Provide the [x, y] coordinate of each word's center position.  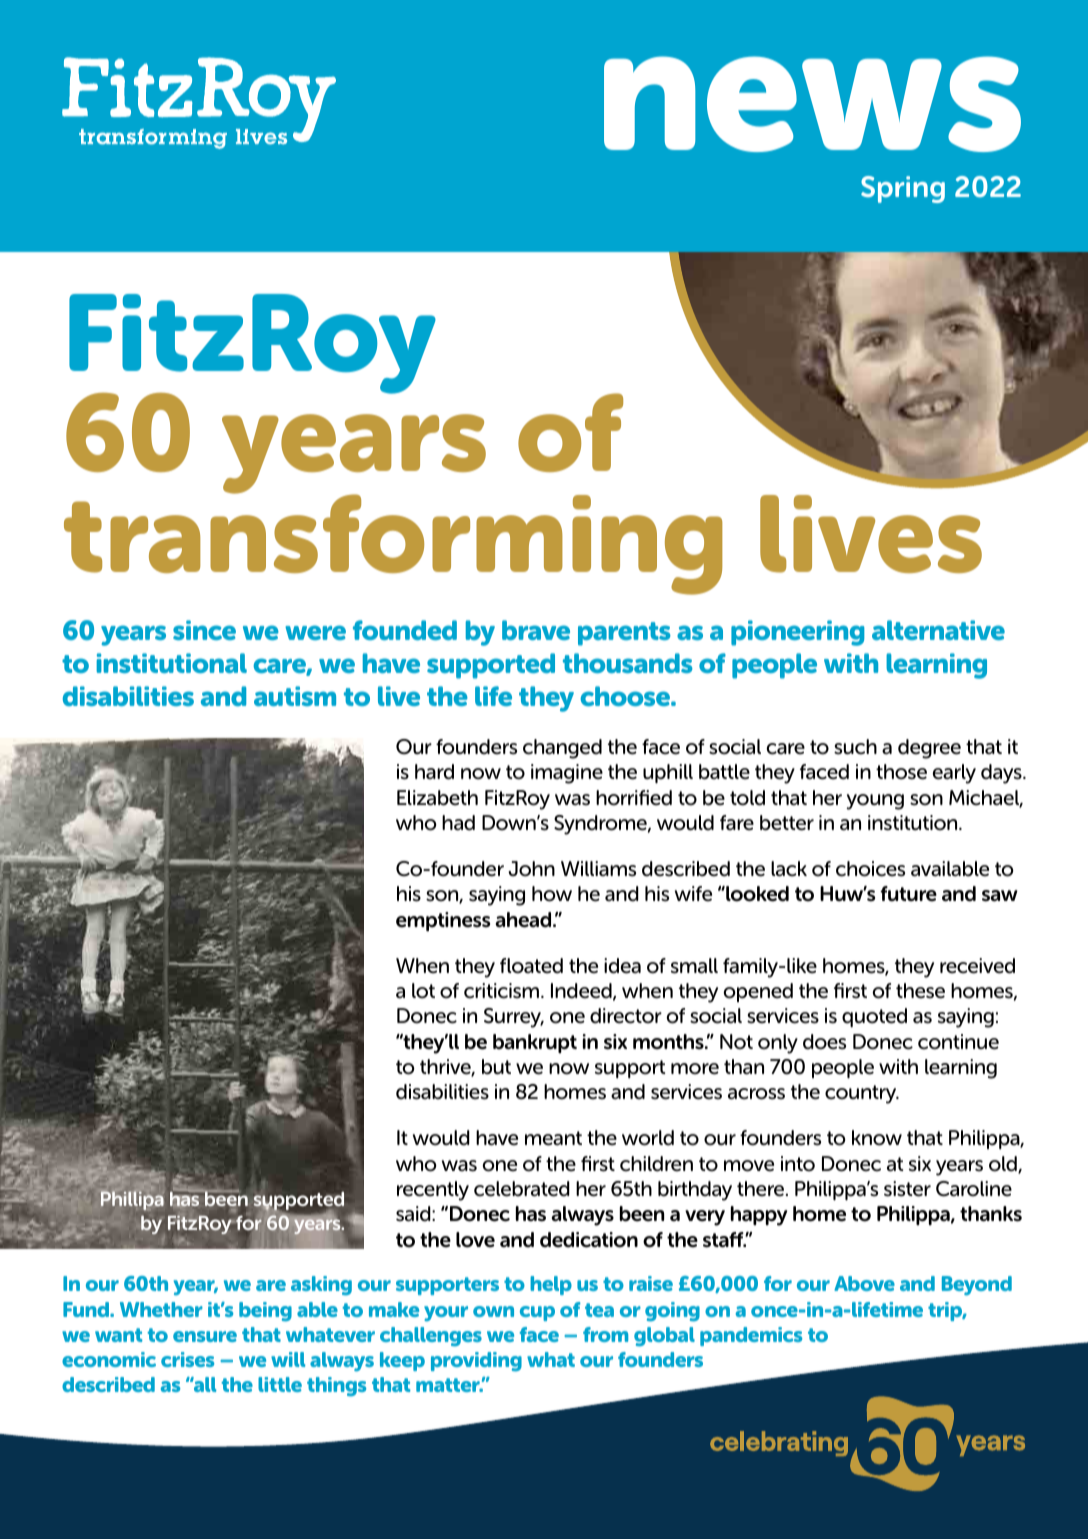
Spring [903, 189]
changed [562, 749]
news [812, 104]
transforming [393, 543]
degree [929, 749]
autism [295, 696]
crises [187, 1359]
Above [864, 1283]
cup [537, 1313]
